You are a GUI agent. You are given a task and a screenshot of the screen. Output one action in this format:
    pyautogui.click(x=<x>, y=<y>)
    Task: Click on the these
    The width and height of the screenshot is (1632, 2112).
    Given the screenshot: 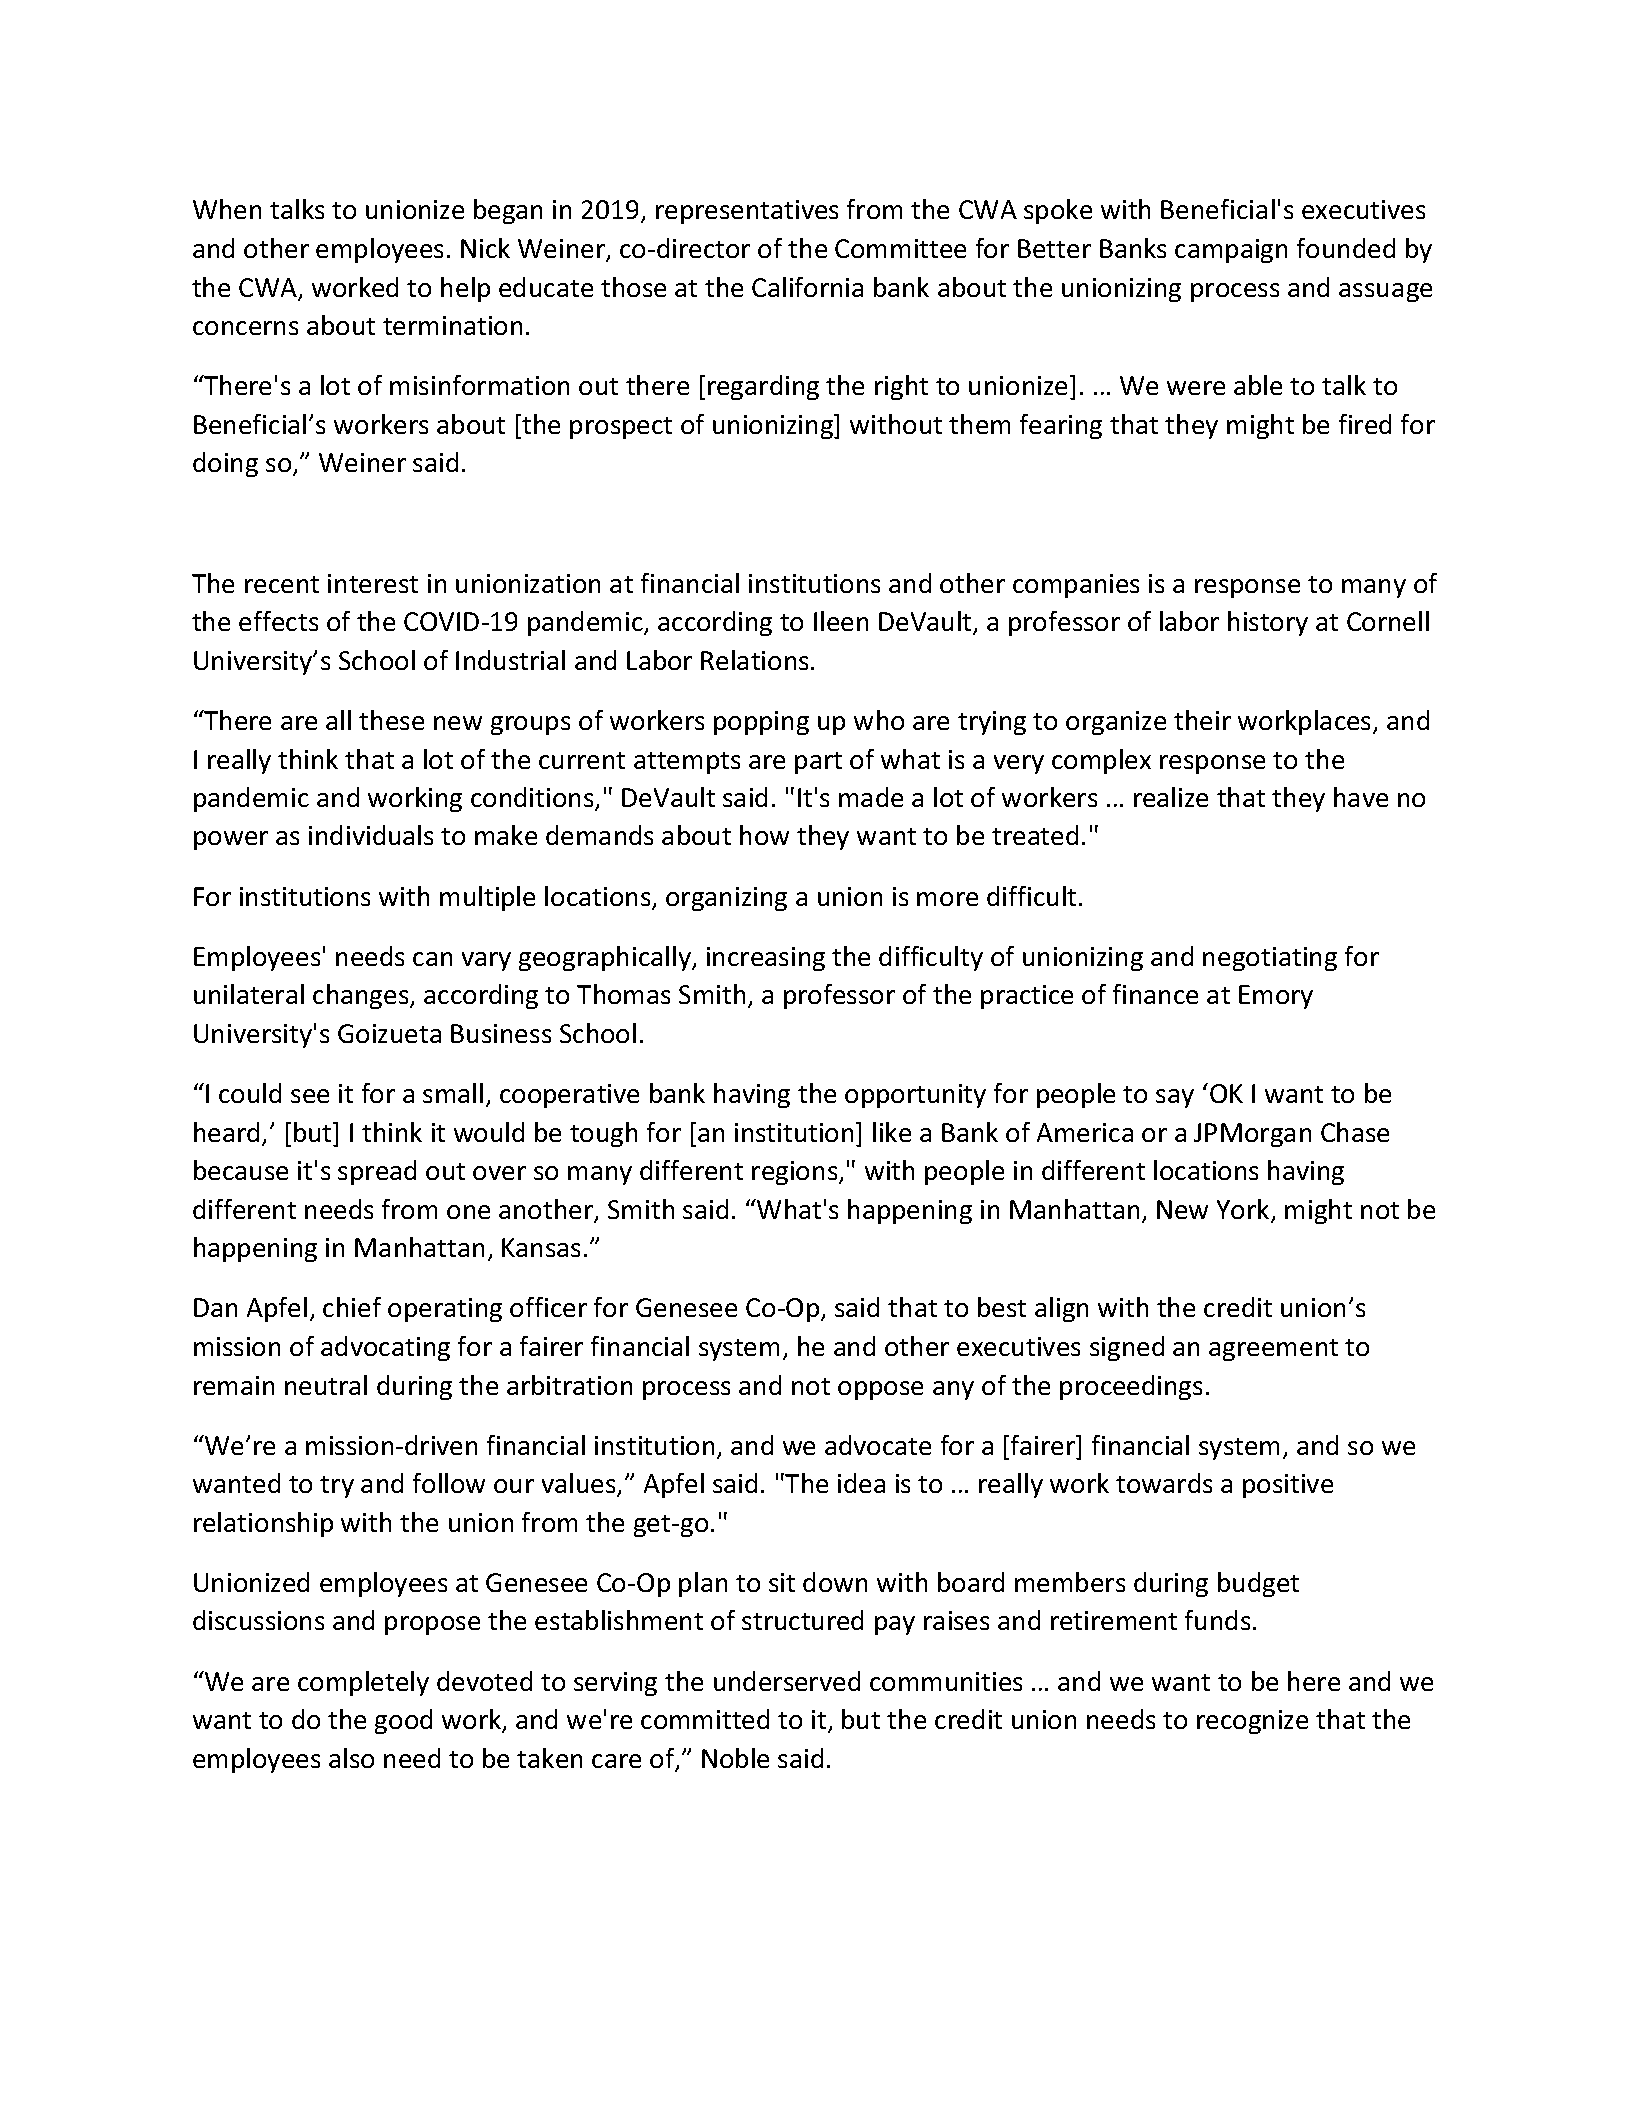 What is the action you would take?
    pyautogui.click(x=391, y=720)
